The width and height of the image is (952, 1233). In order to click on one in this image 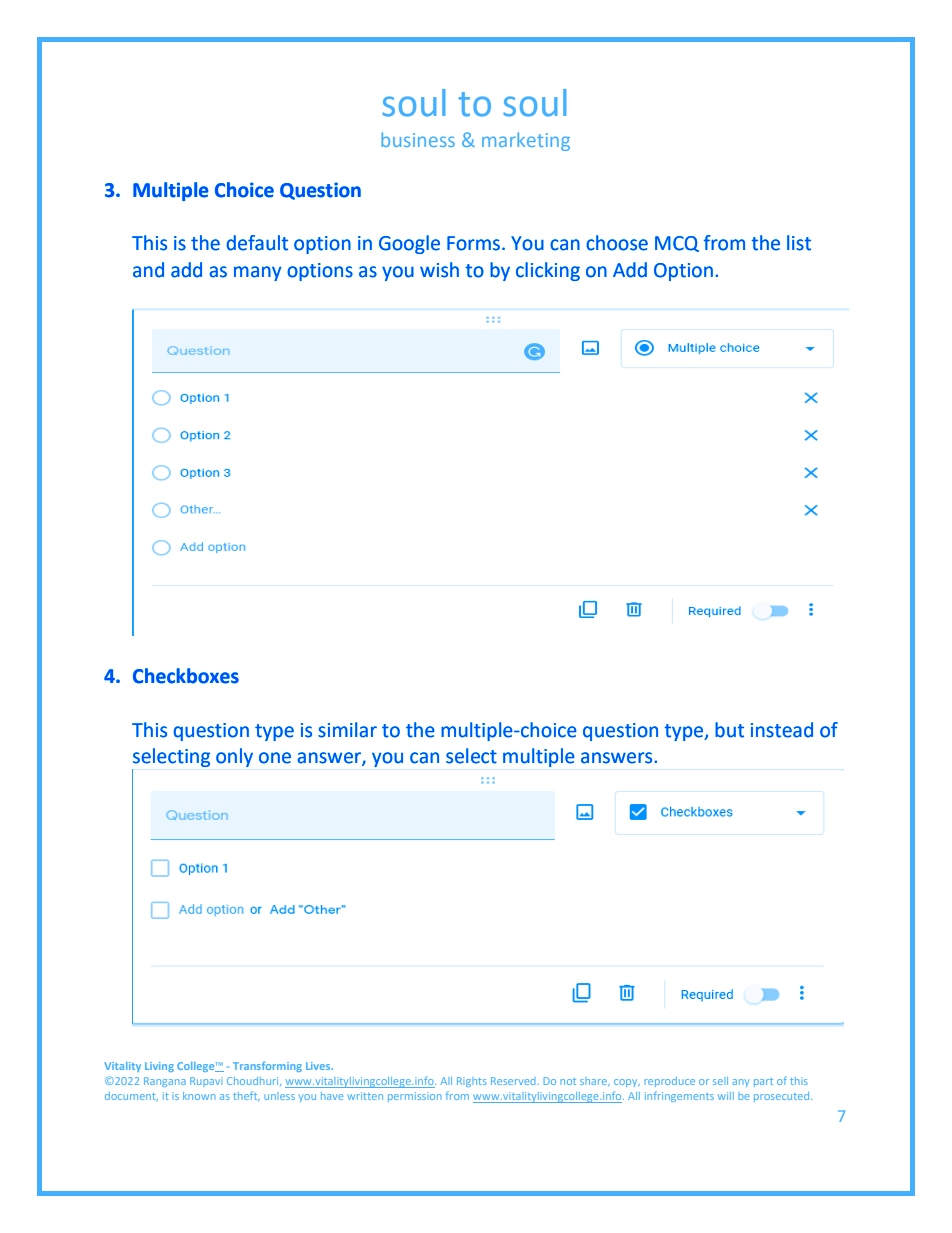, I will do `click(275, 758)`.
